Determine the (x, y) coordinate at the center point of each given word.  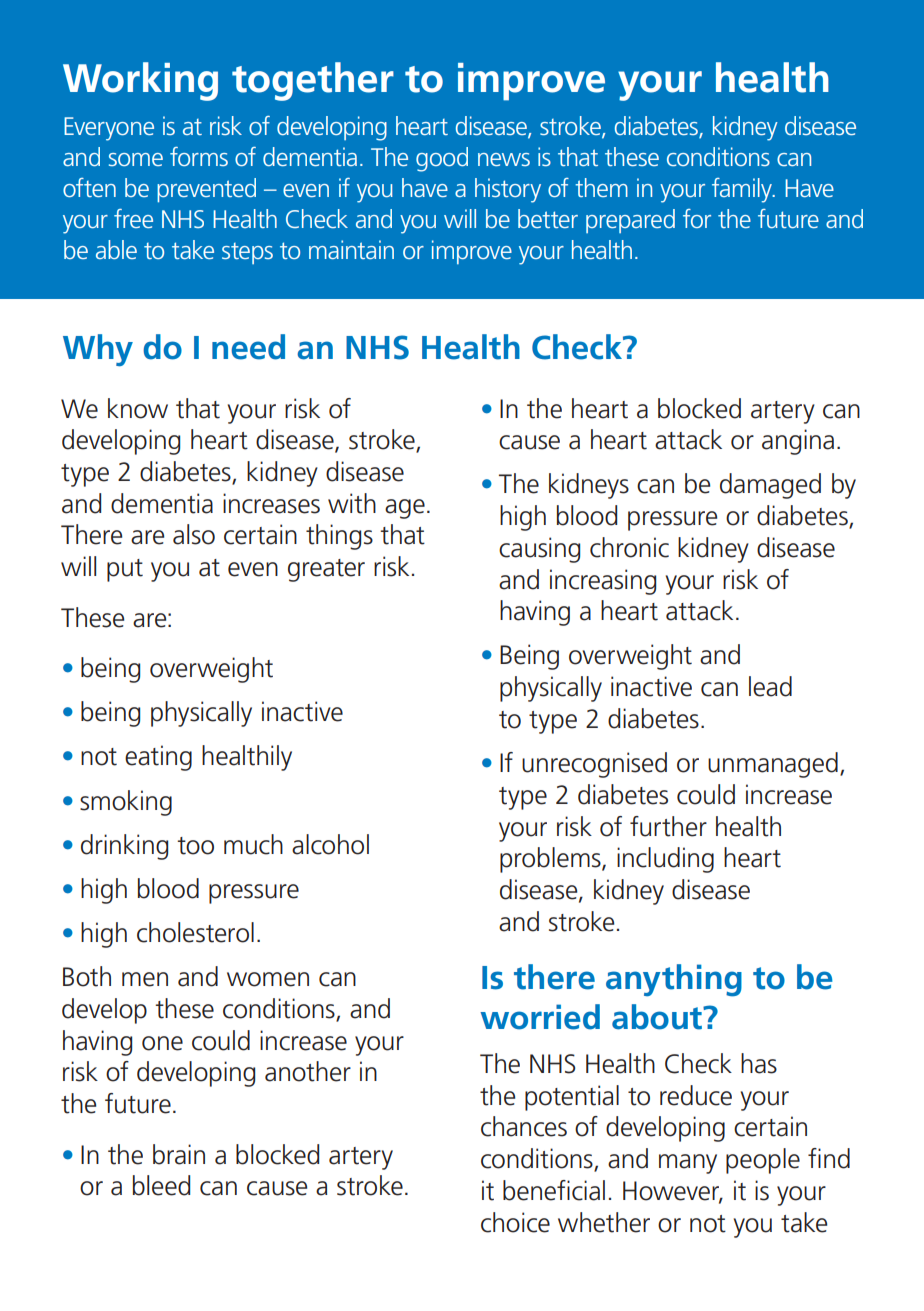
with (352, 503)
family (743, 190)
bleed (161, 1185)
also (194, 534)
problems (551, 860)
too (195, 846)
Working (140, 81)
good (442, 159)
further (668, 826)
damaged (770, 486)
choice (515, 1222)
